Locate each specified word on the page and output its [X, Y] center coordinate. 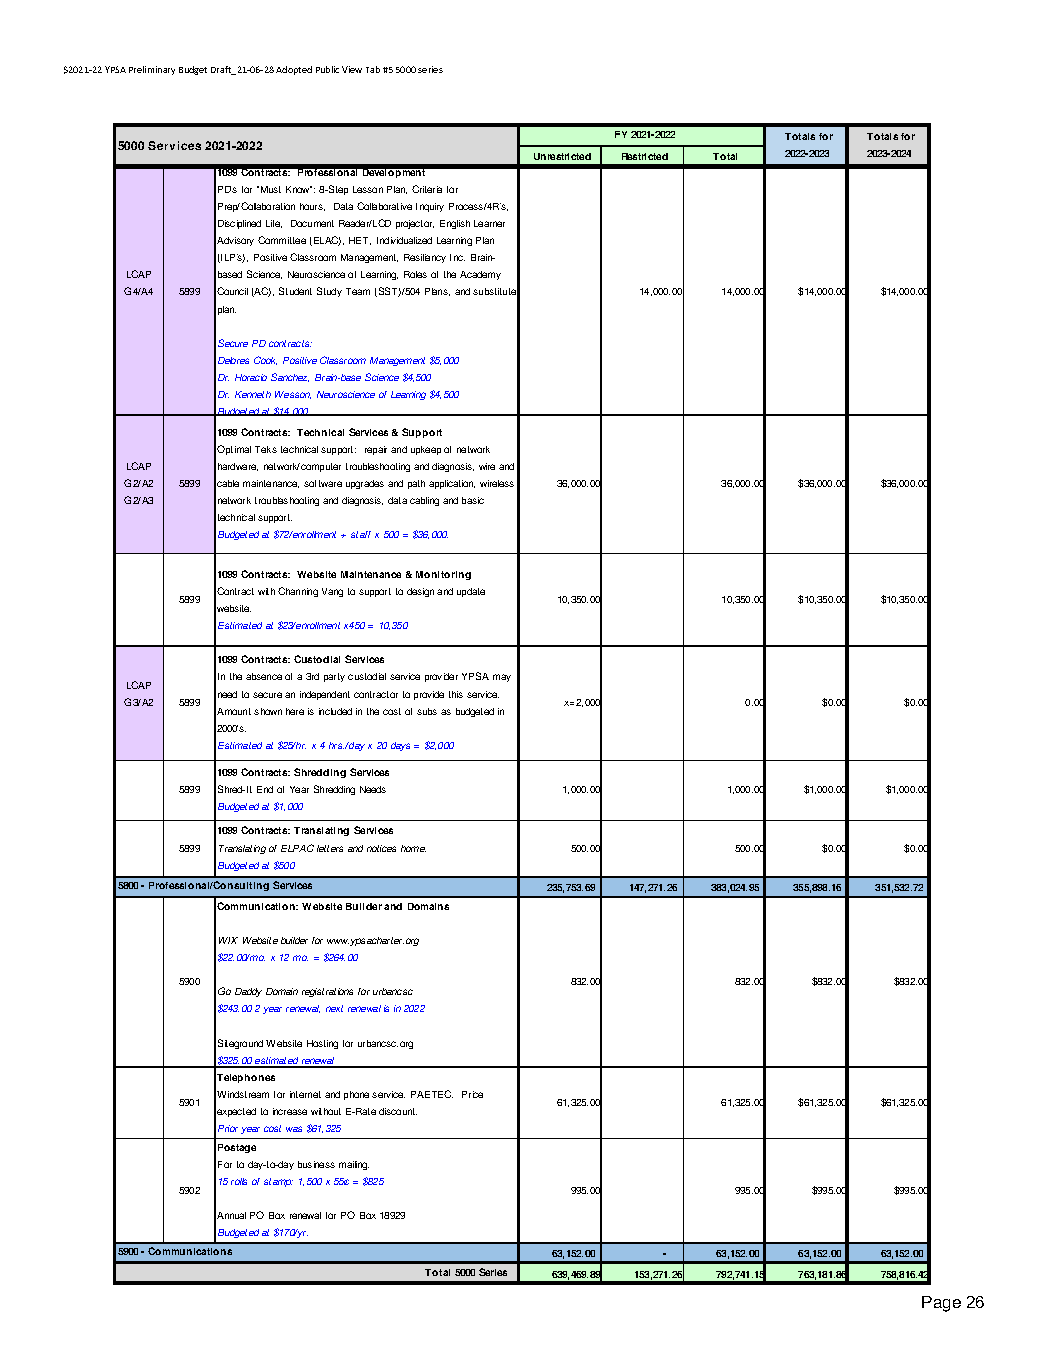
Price [472, 1094]
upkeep [426, 450]
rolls [239, 1181]
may [502, 678]
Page [941, 1304]
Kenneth [253, 394]
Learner [489, 223]
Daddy [248, 992]
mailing [354, 1165]
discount [398, 1111]
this [456, 694]
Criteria [427, 189]
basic [473, 500]
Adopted [294, 70]
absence [264, 676]
